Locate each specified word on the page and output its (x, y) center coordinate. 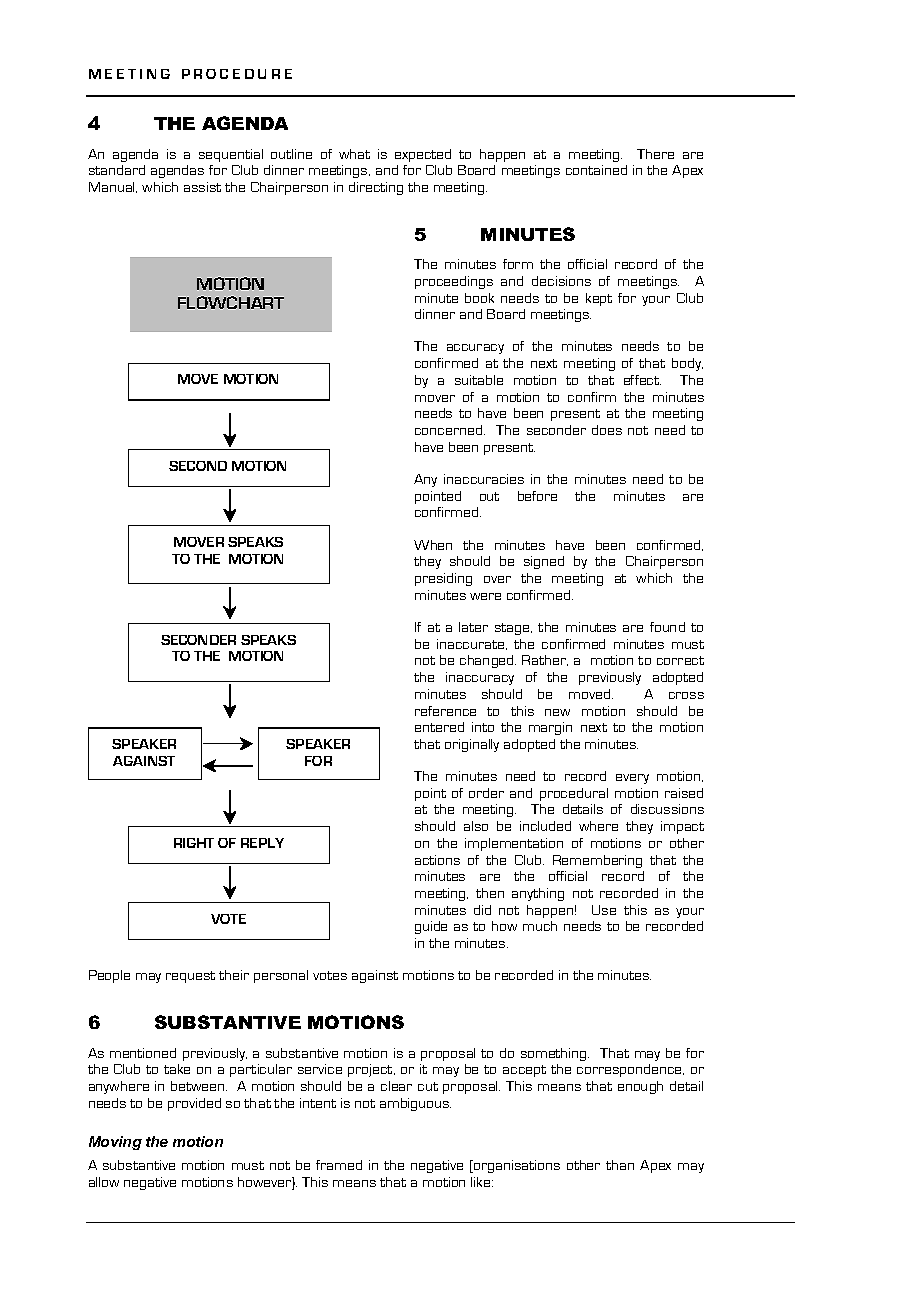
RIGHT (194, 843)
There (655, 154)
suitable (479, 380)
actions (437, 860)
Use (604, 910)
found (667, 627)
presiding (443, 579)
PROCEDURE (237, 74)
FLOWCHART (231, 302)
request (190, 977)
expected (423, 155)
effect (642, 380)
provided (194, 1104)
